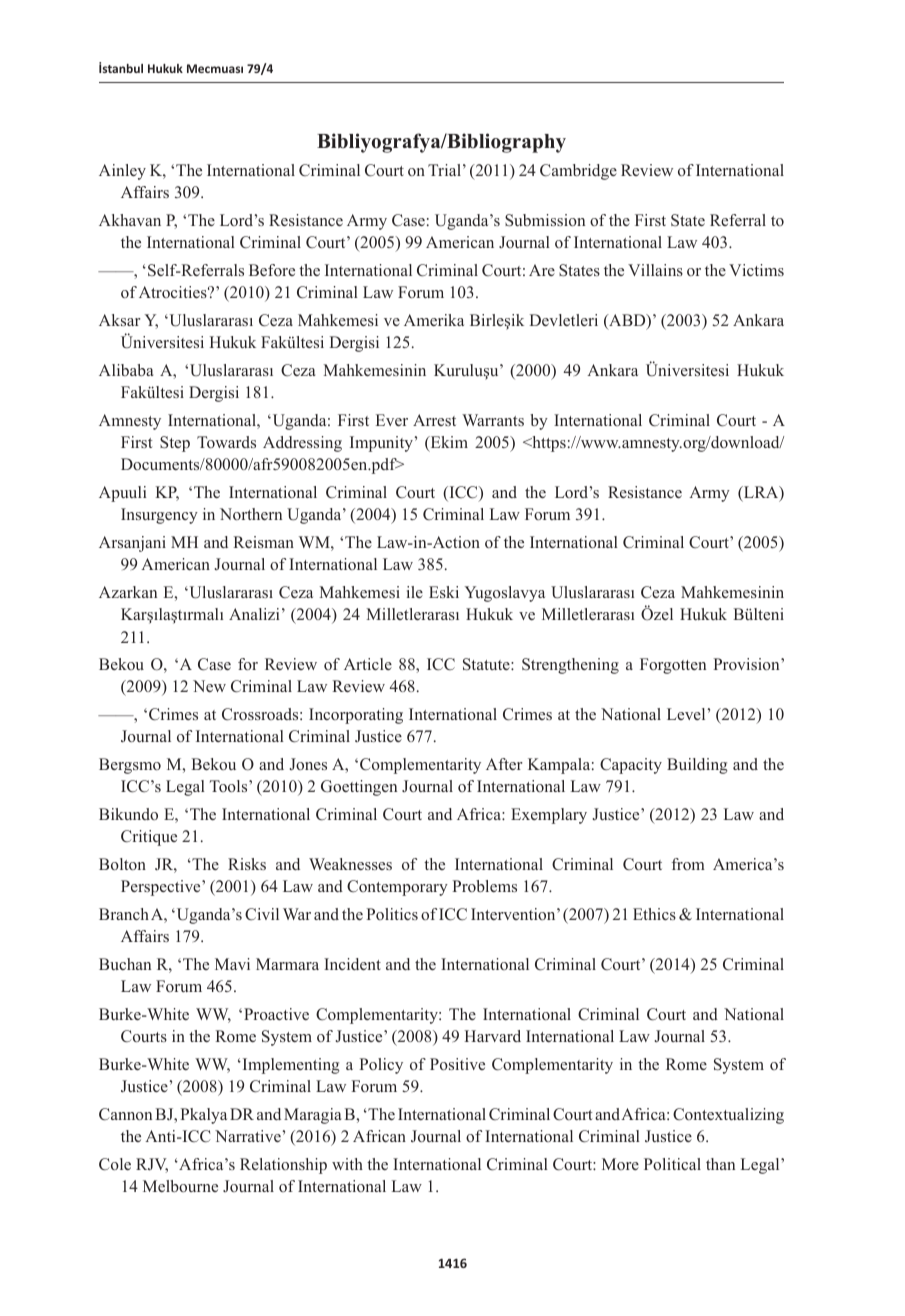 This image has height=1316, width=905. What do you see at coordinates (655, 270) in the image?
I see `Villains` at bounding box center [655, 270].
